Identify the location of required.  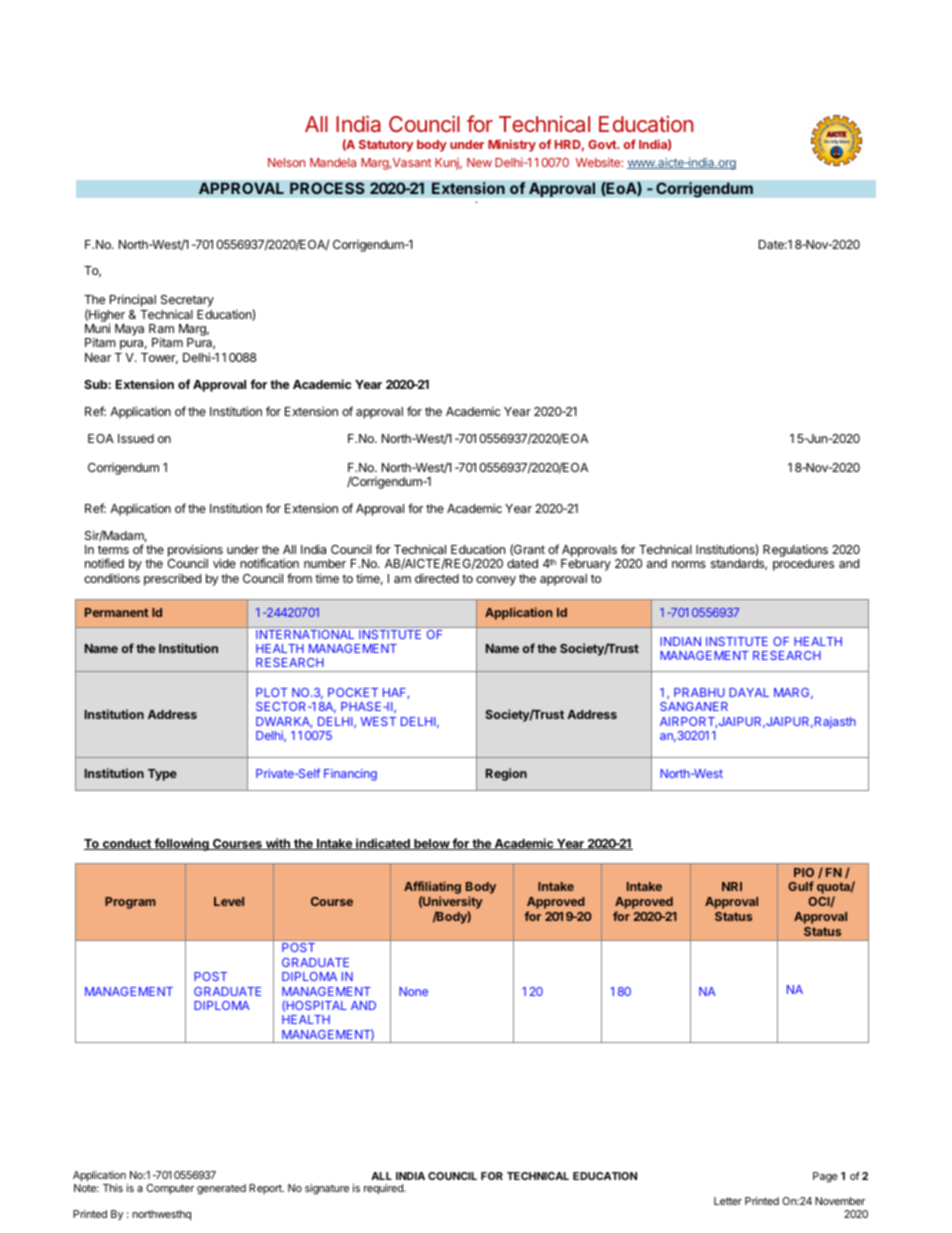
(384, 1189).
